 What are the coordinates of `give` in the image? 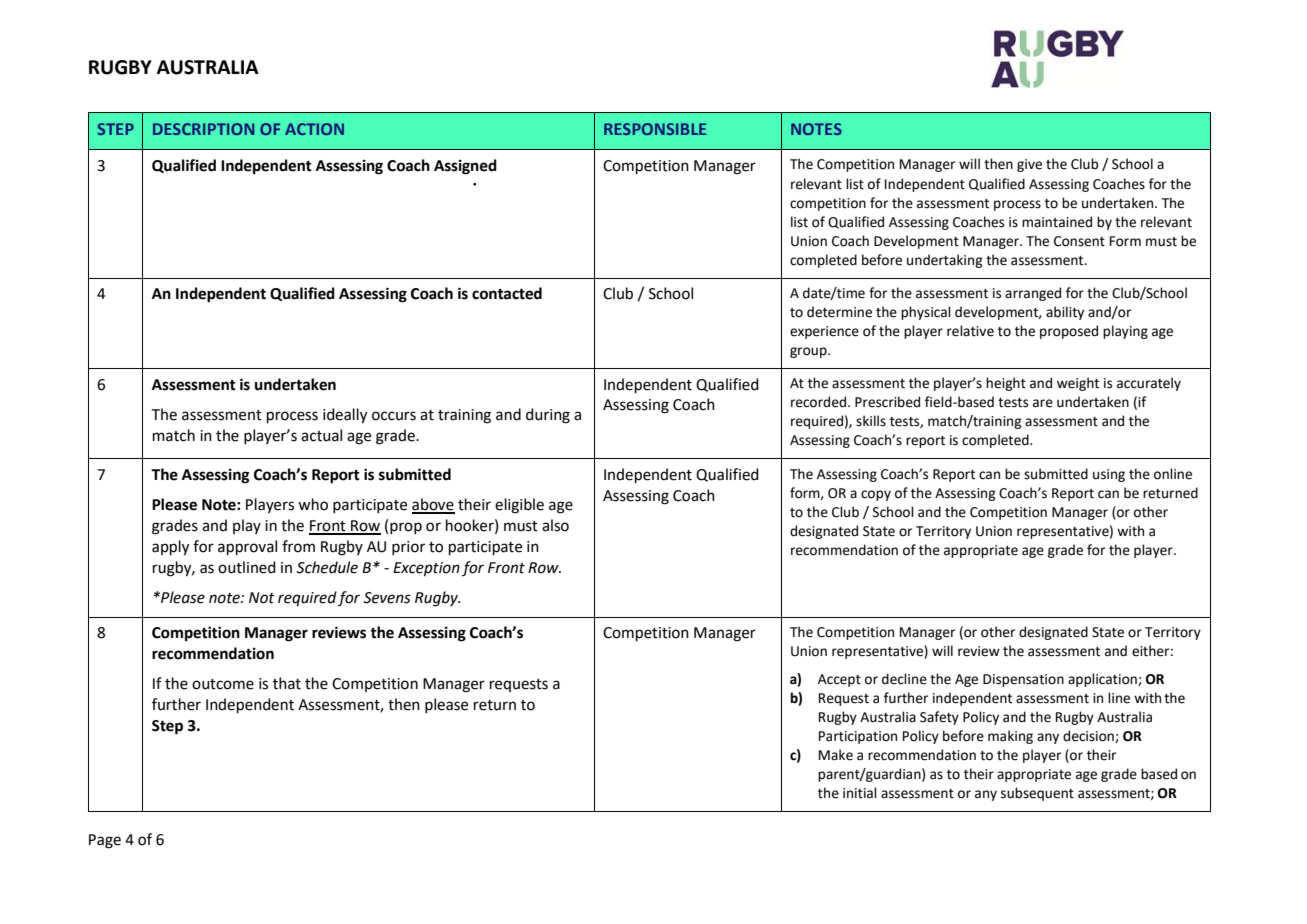 It's located at (1029, 165).
